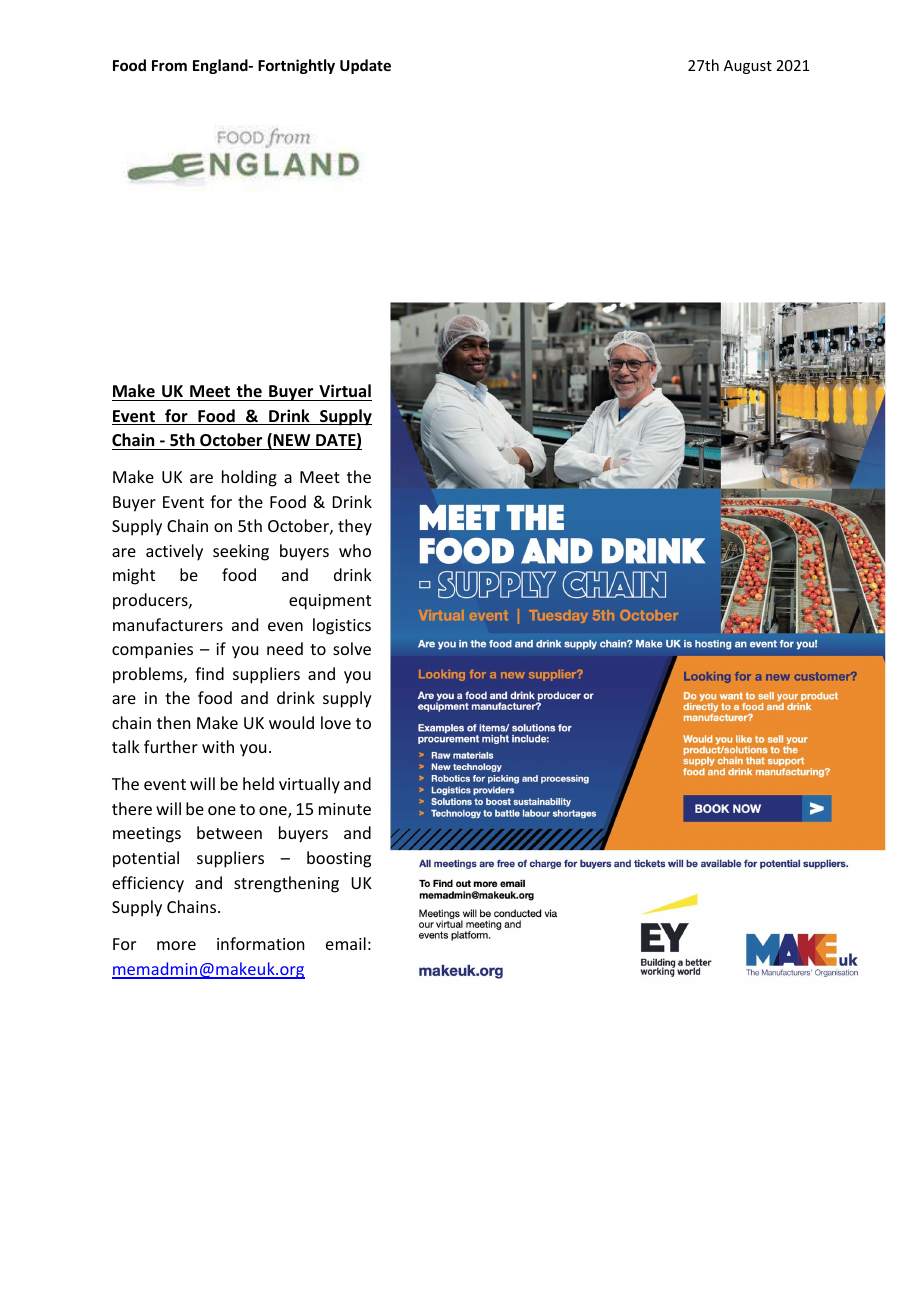 This document has width=924, height=1308. I want to click on more, so click(176, 945).
